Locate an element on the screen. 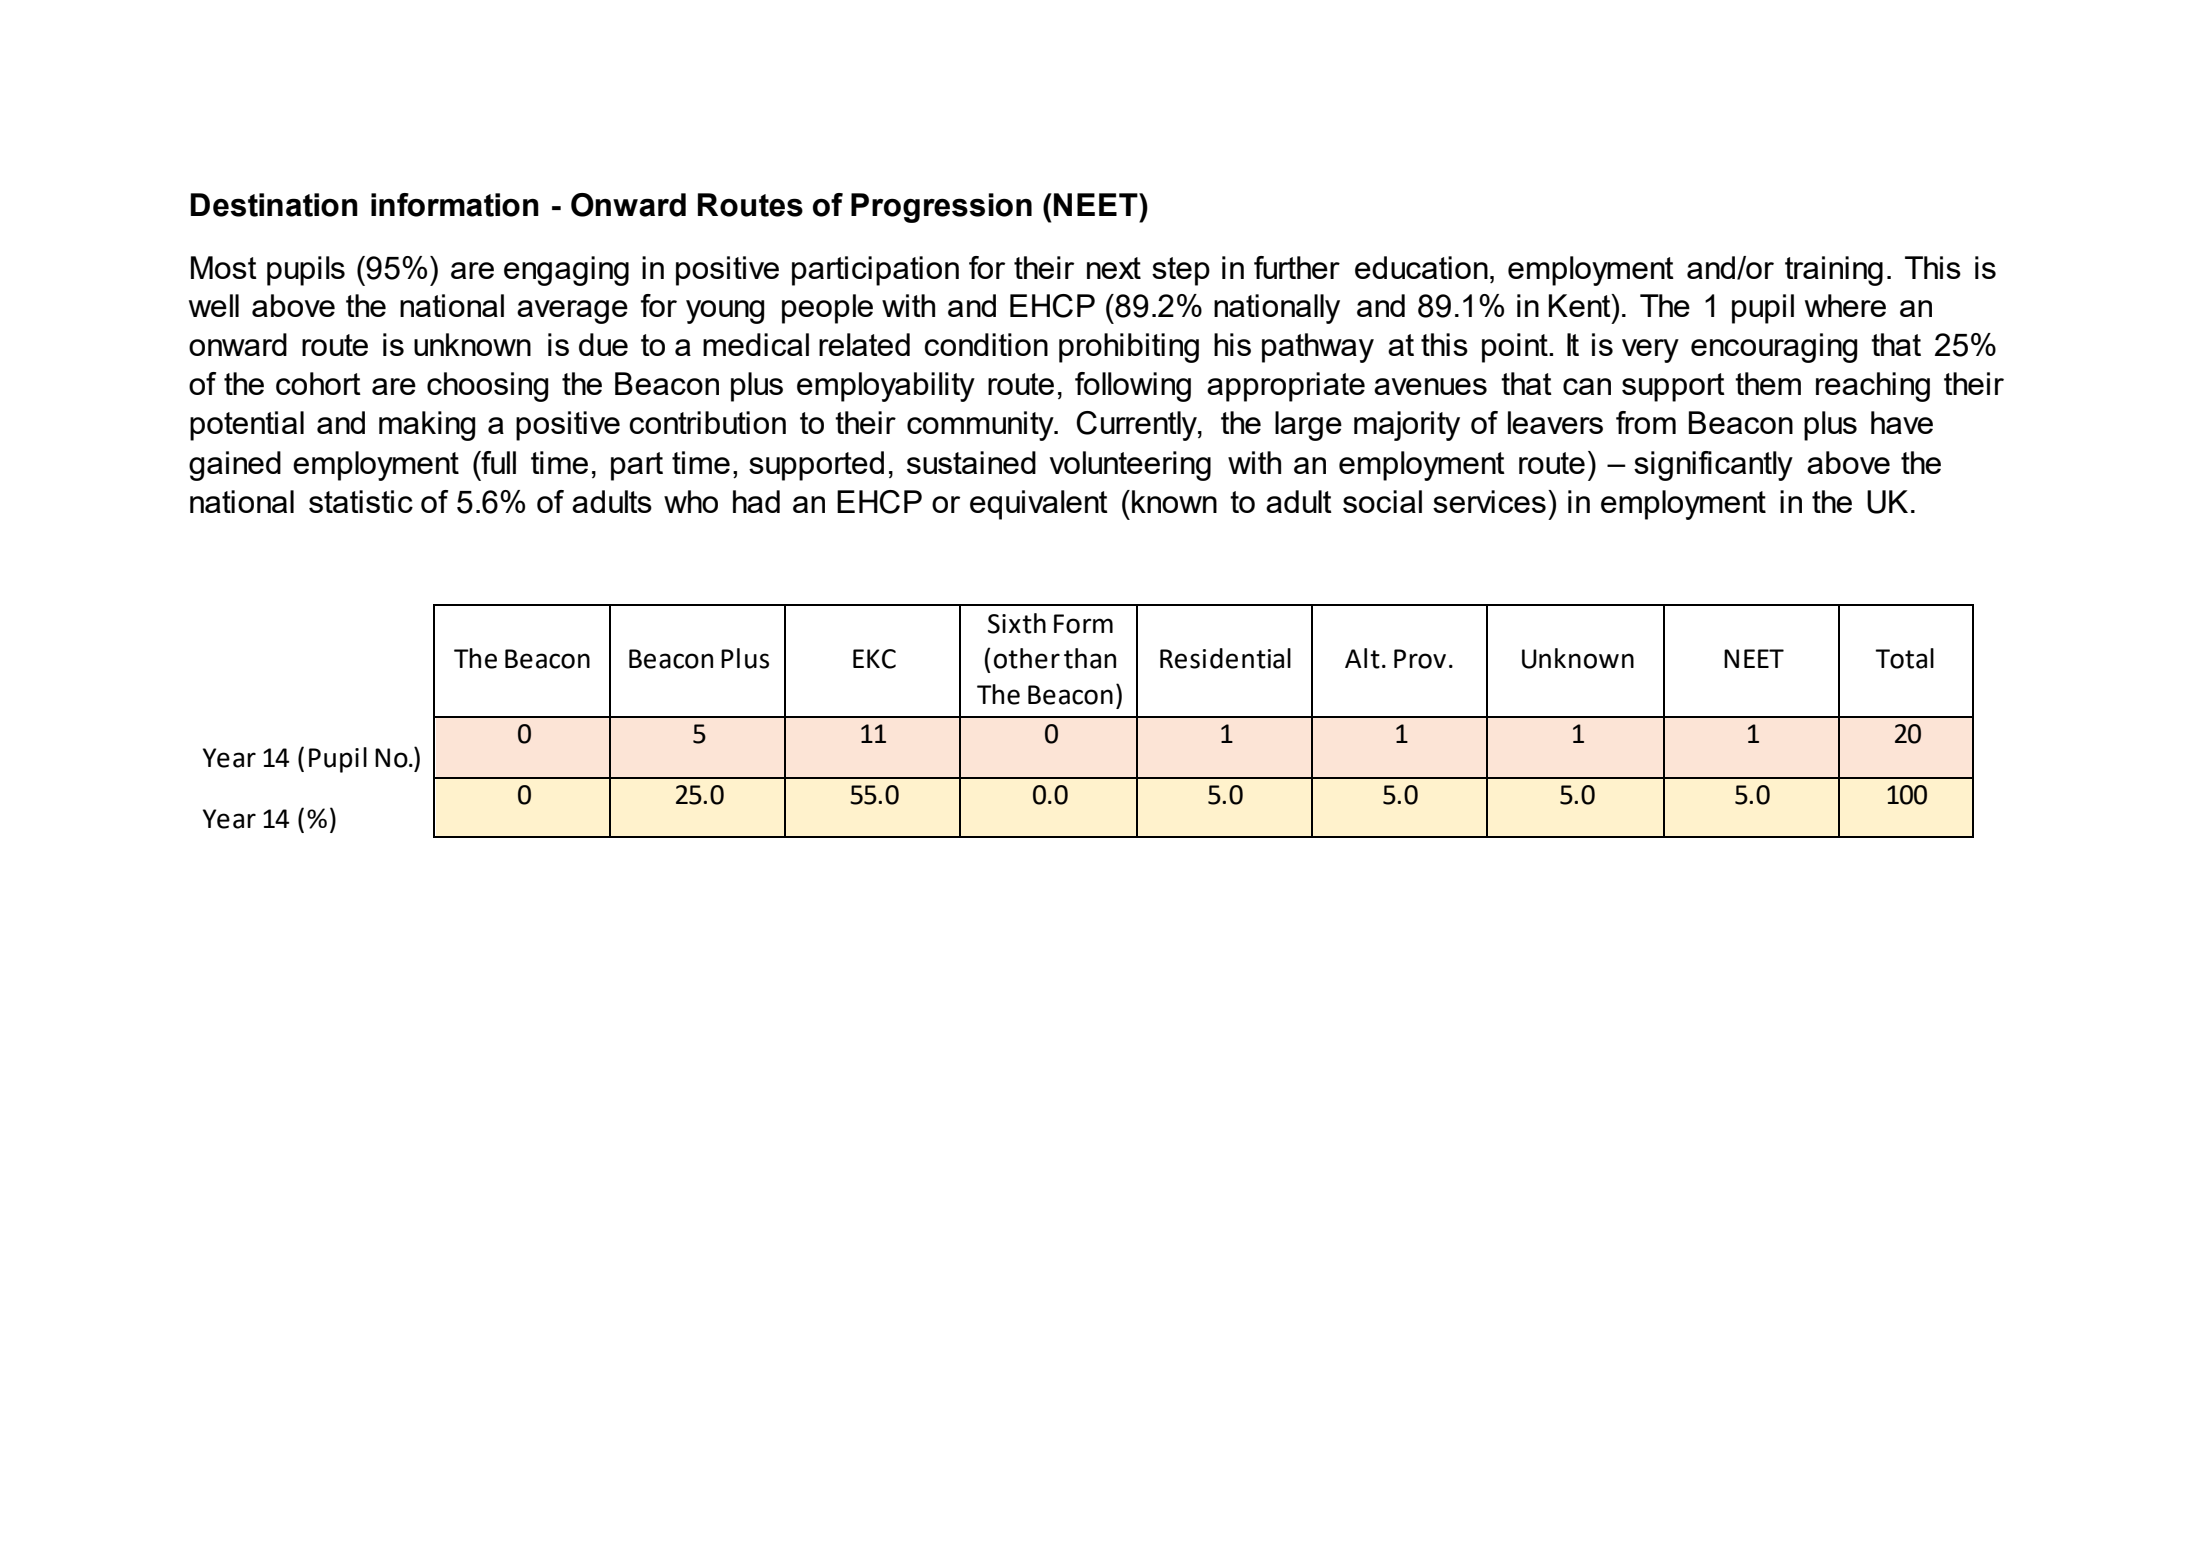 The height and width of the screenshot is (1561, 2208). other is located at coordinates (1027, 658).
